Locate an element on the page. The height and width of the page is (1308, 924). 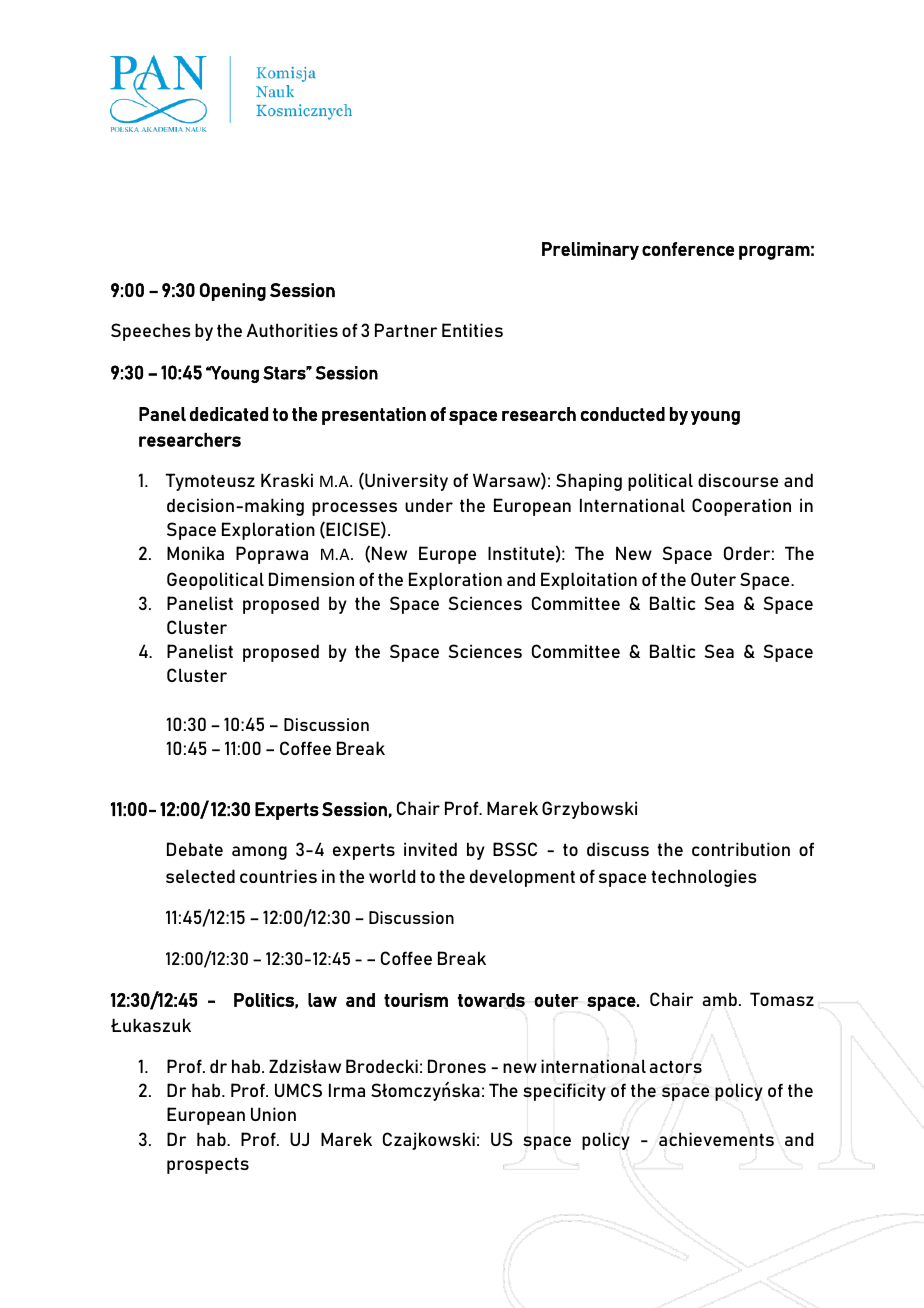
Drones is located at coordinates (457, 1066).
